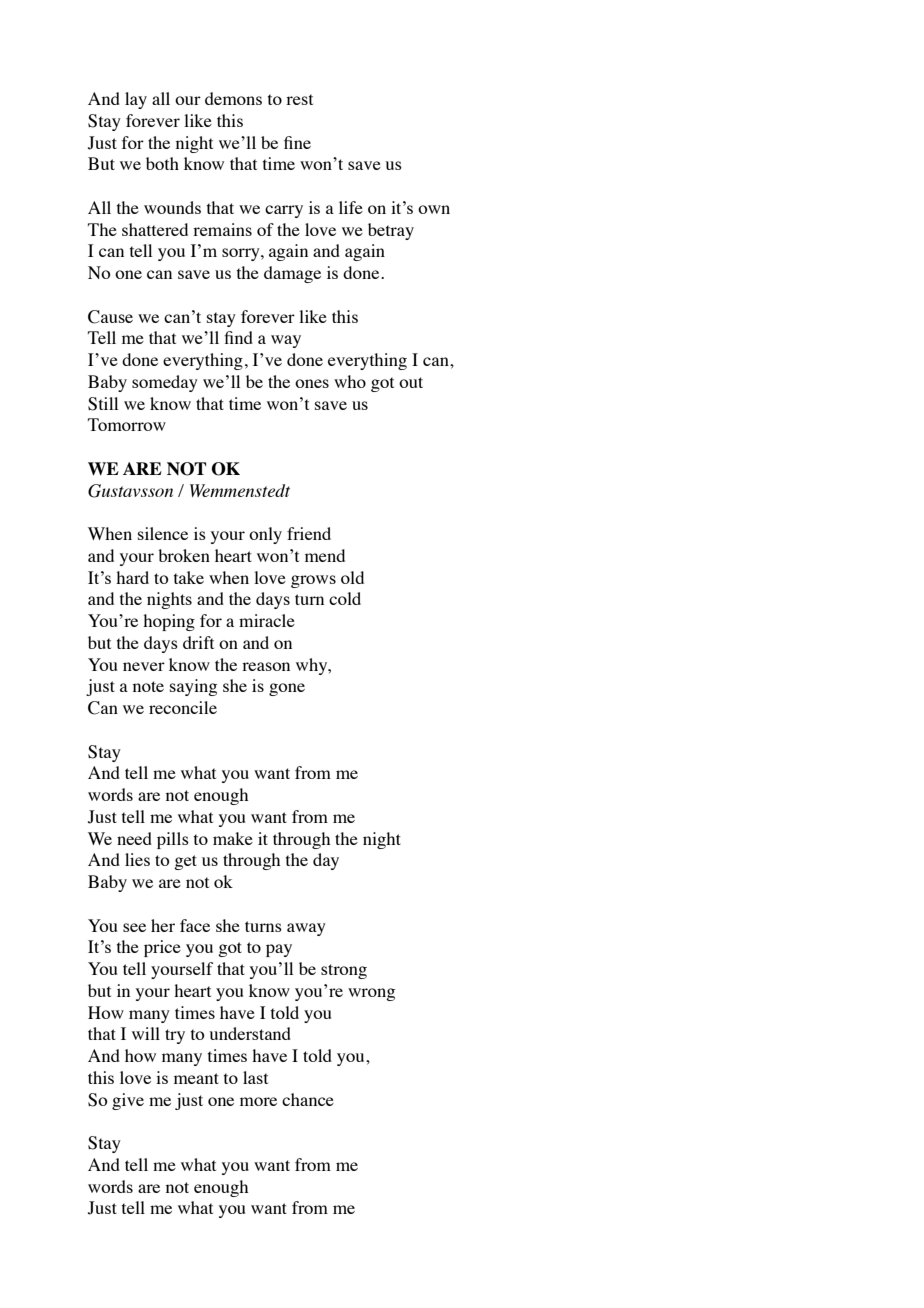  Describe the element at coordinates (434, 209) in the image. I see `own` at that location.
